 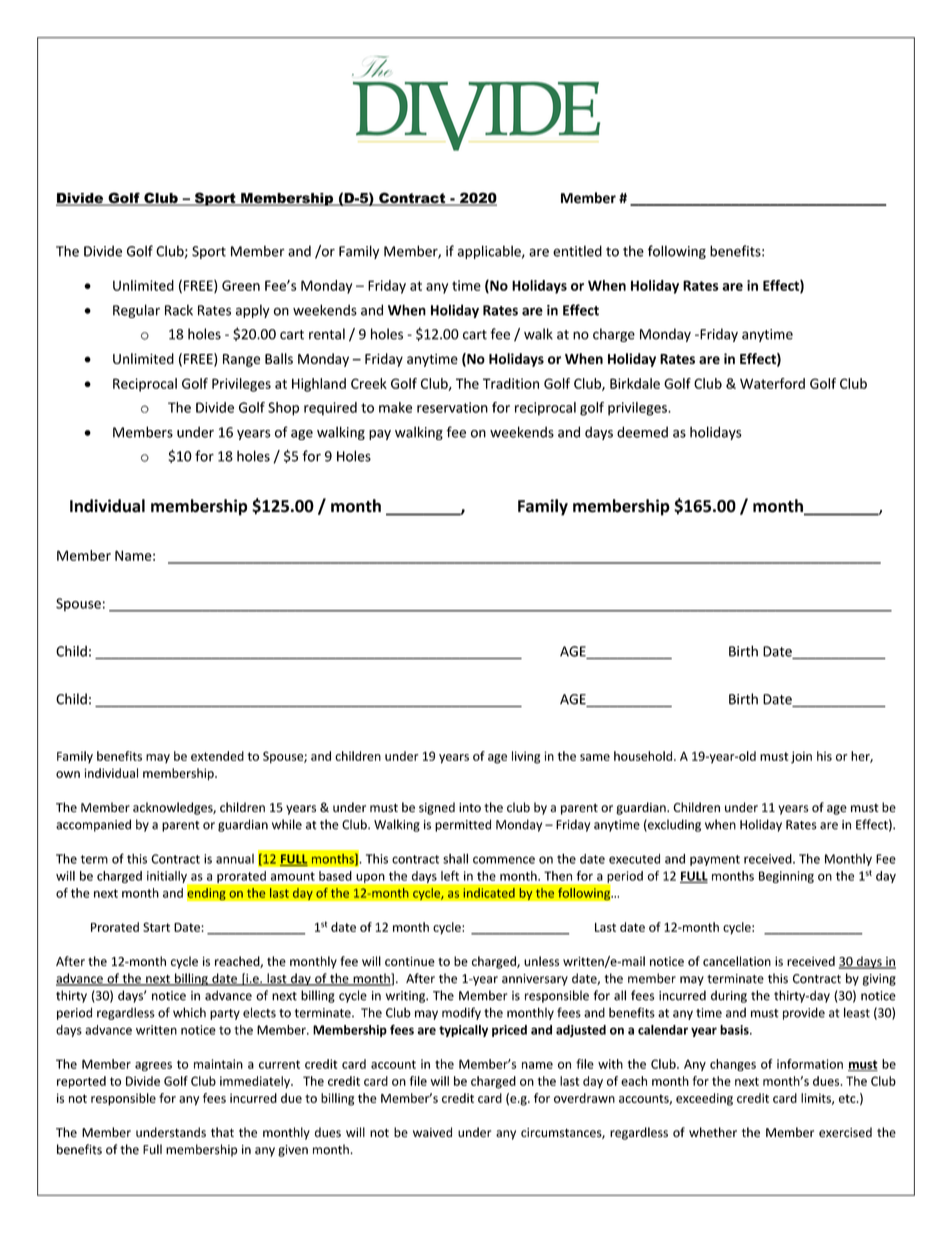 I want to click on living, so click(x=526, y=757).
